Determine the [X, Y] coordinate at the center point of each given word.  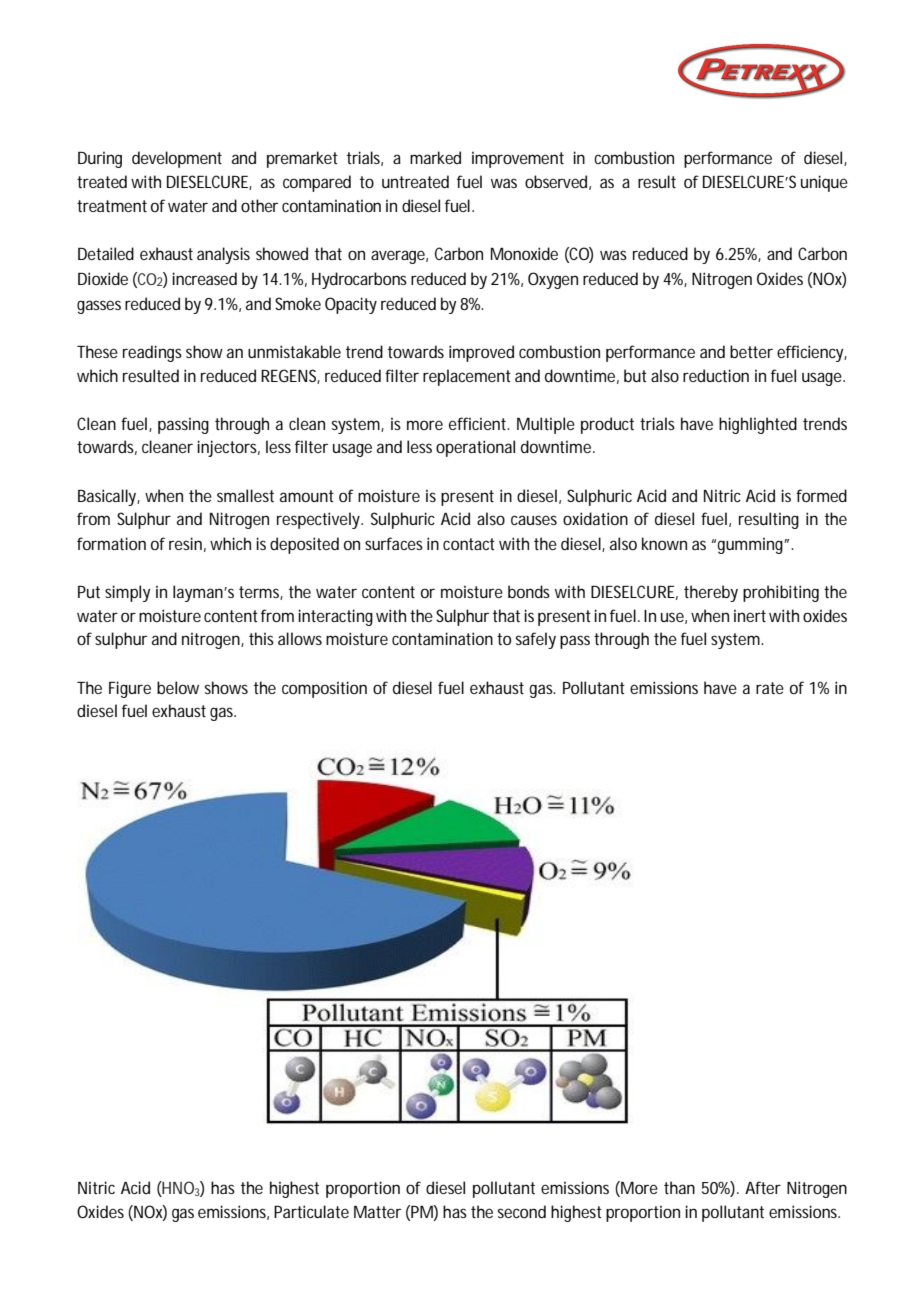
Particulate [311, 1211]
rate [770, 688]
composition [324, 689]
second [522, 1211]
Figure [130, 689]
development [177, 159]
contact [469, 544]
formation [111, 543]
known [664, 543]
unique [824, 183]
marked [435, 157]
